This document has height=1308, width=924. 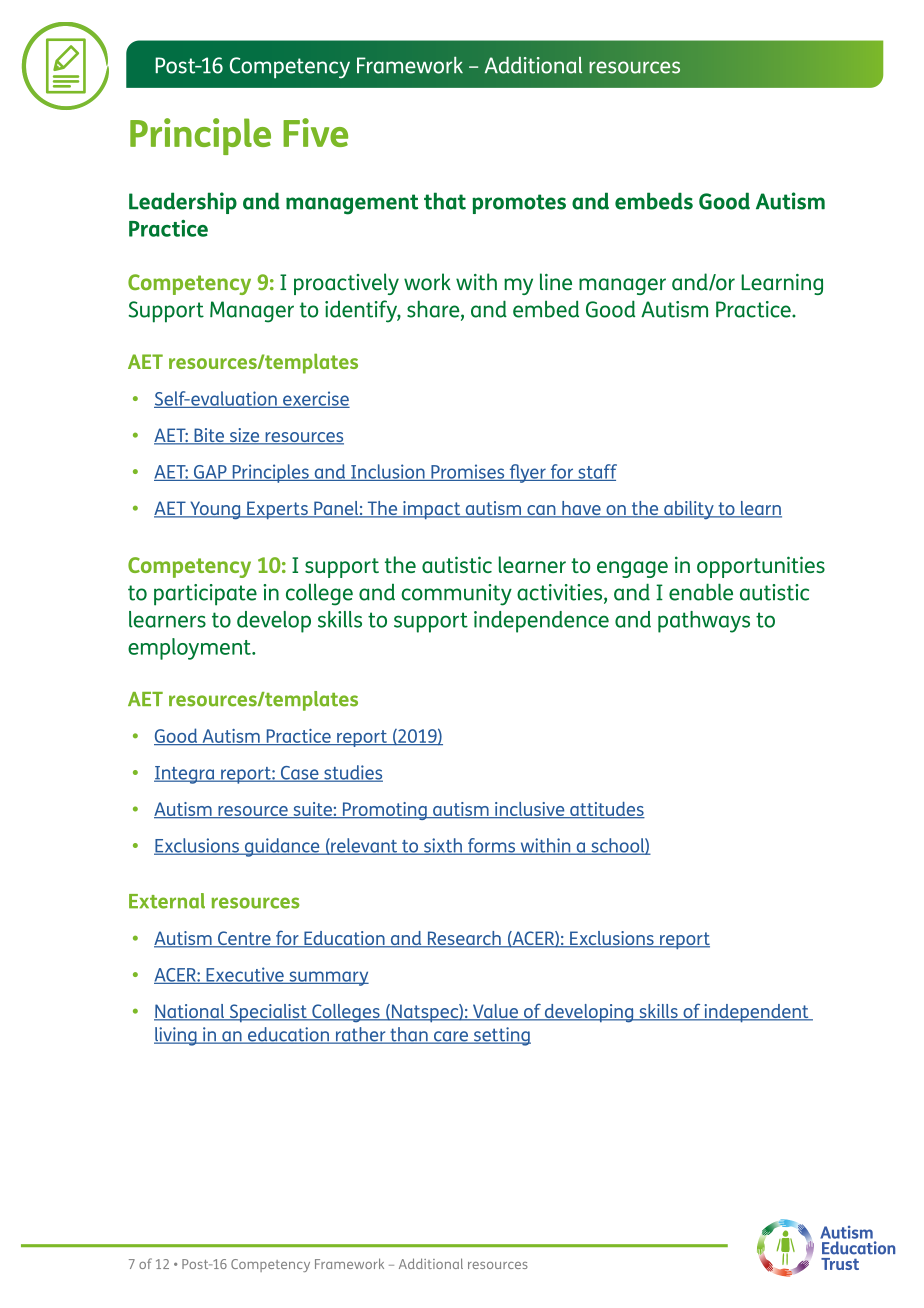 What do you see at coordinates (352, 773) in the document?
I see `studies` at bounding box center [352, 773].
